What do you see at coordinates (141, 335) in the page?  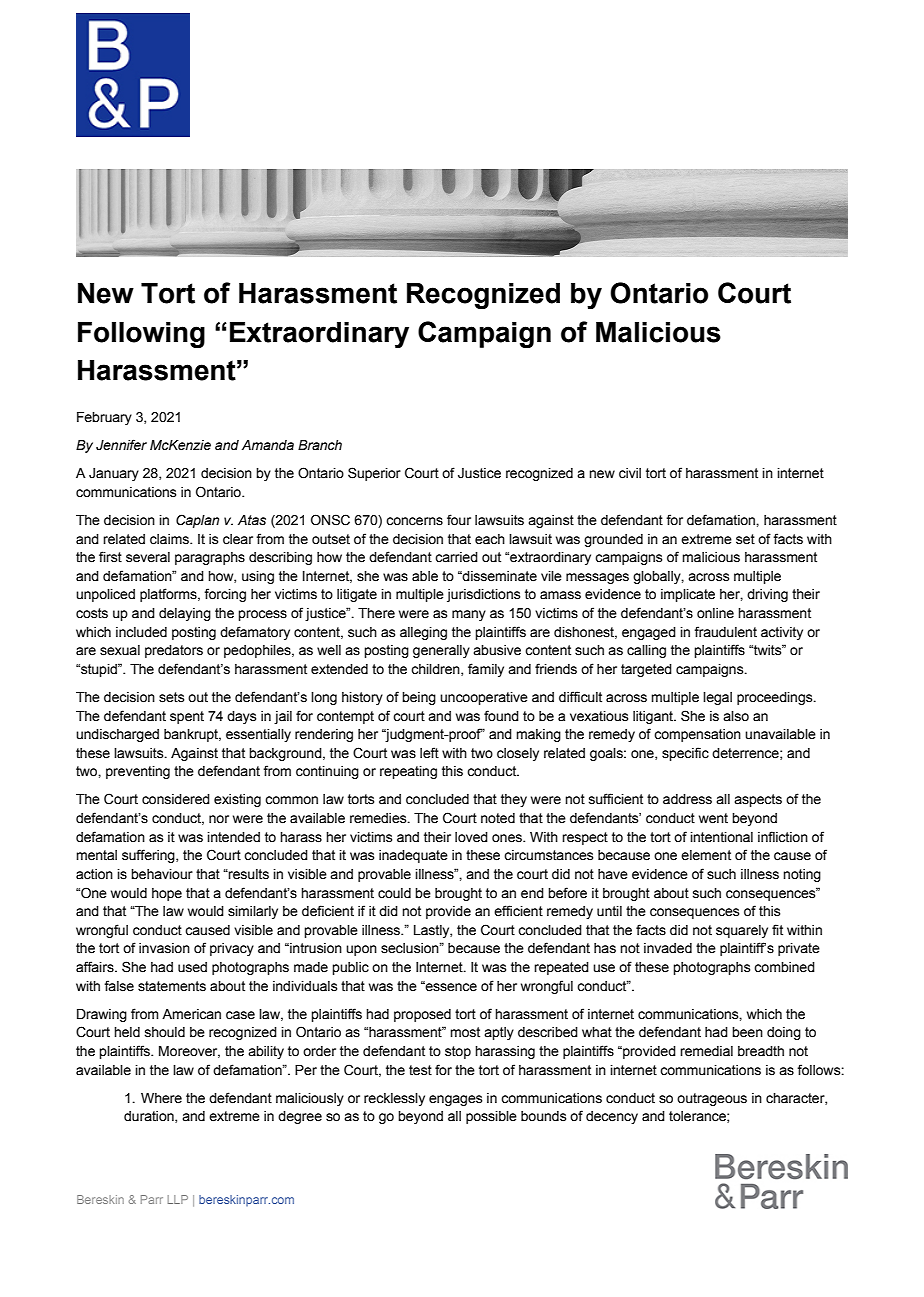 I see `Following` at bounding box center [141, 335].
